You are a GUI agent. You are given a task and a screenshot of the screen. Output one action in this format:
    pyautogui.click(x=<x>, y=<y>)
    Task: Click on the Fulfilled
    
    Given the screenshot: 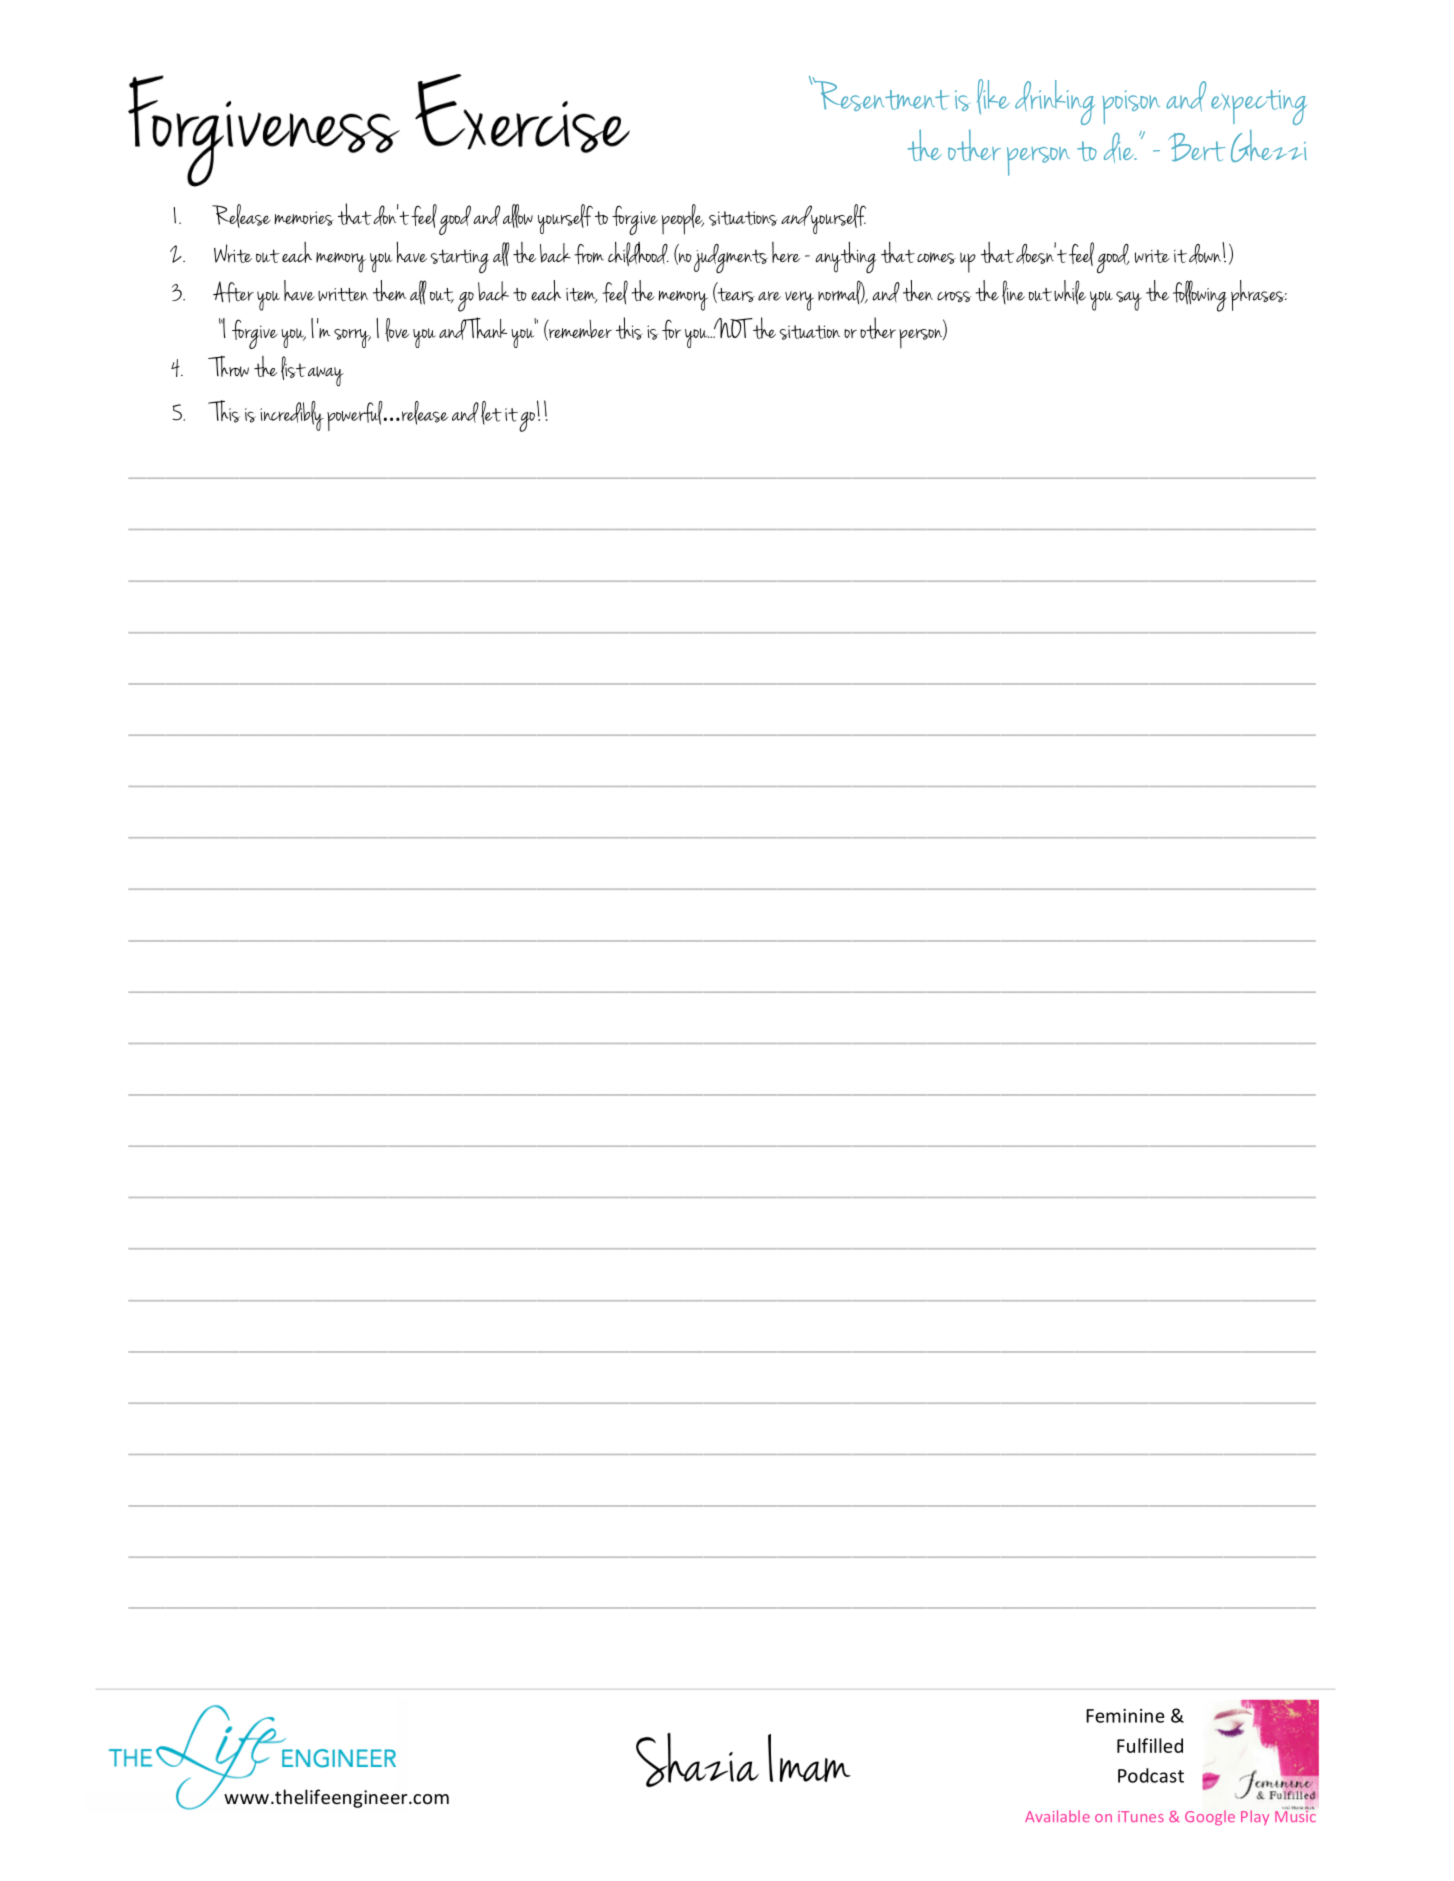 What is the action you would take?
    pyautogui.click(x=1150, y=1745)
